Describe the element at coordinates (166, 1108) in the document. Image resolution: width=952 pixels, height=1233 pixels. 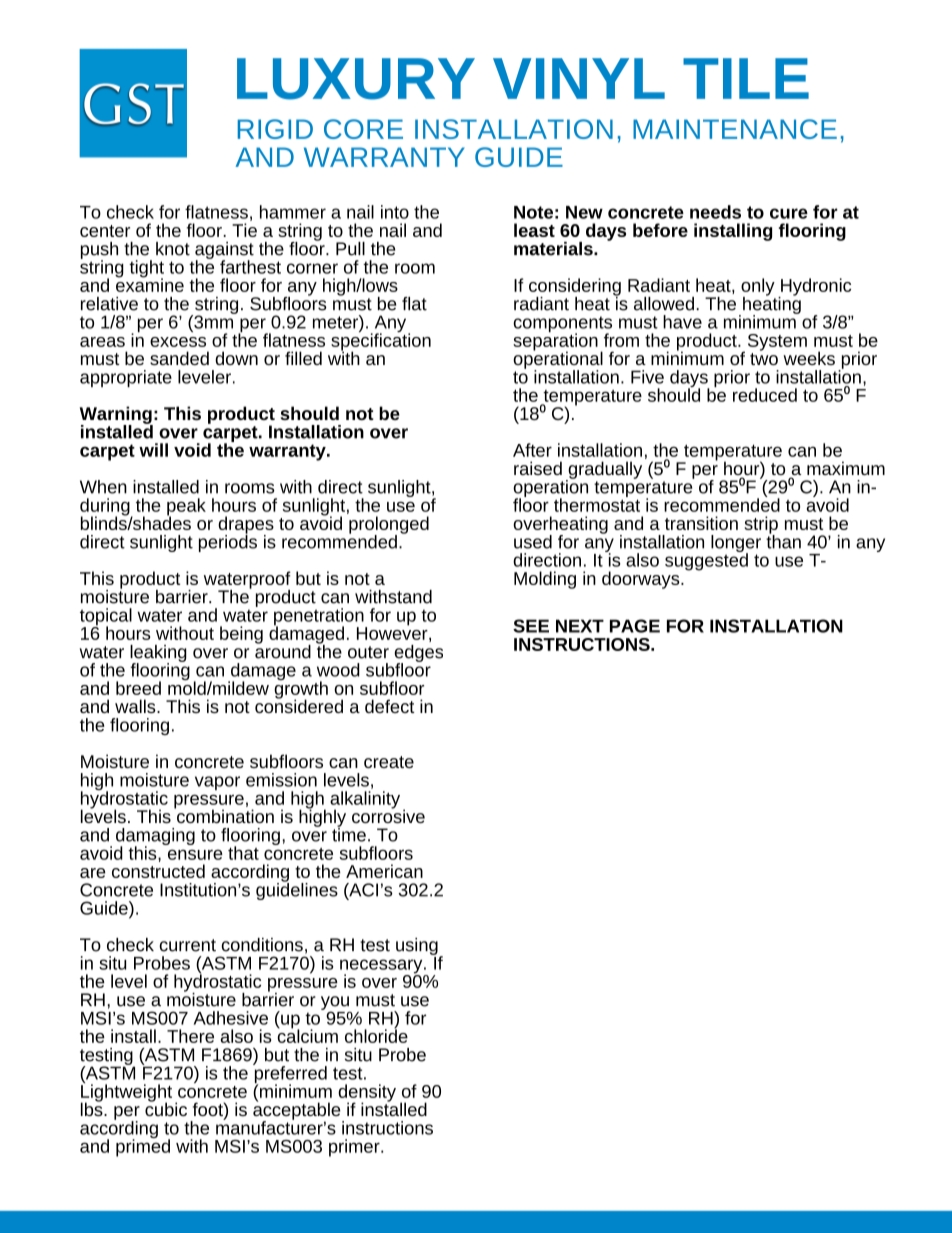
I see `cubic` at that location.
